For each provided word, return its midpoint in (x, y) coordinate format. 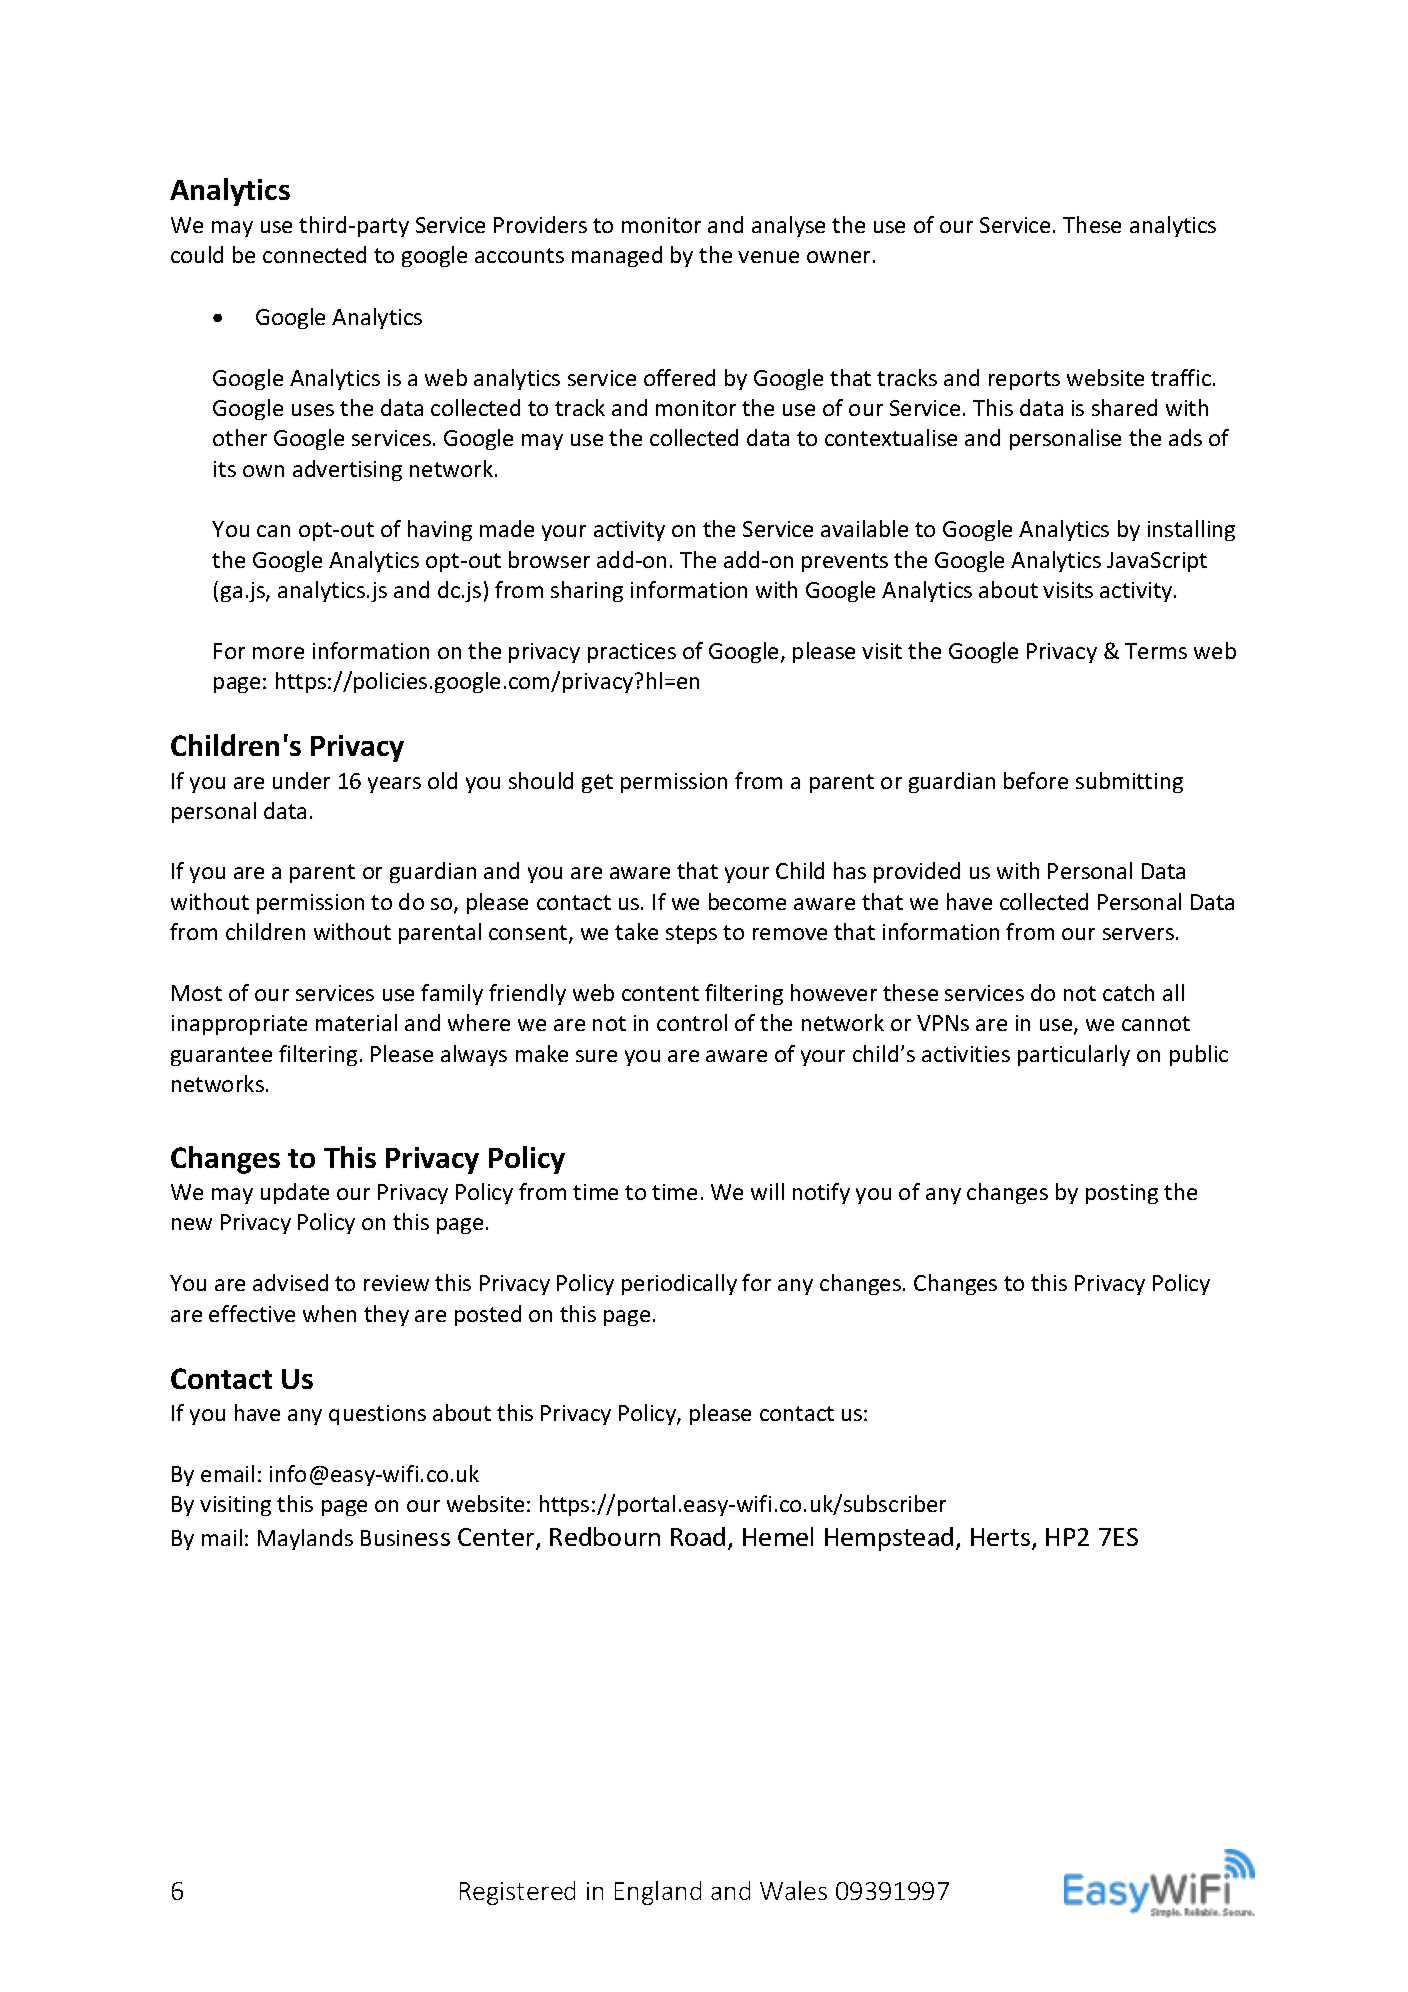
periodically (679, 1284)
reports (1024, 380)
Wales (793, 1890)
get (597, 783)
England (658, 1893)
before (1036, 780)
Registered (517, 1893)
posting (1122, 1194)
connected (314, 254)
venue (768, 257)
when (329, 1313)
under (301, 780)
